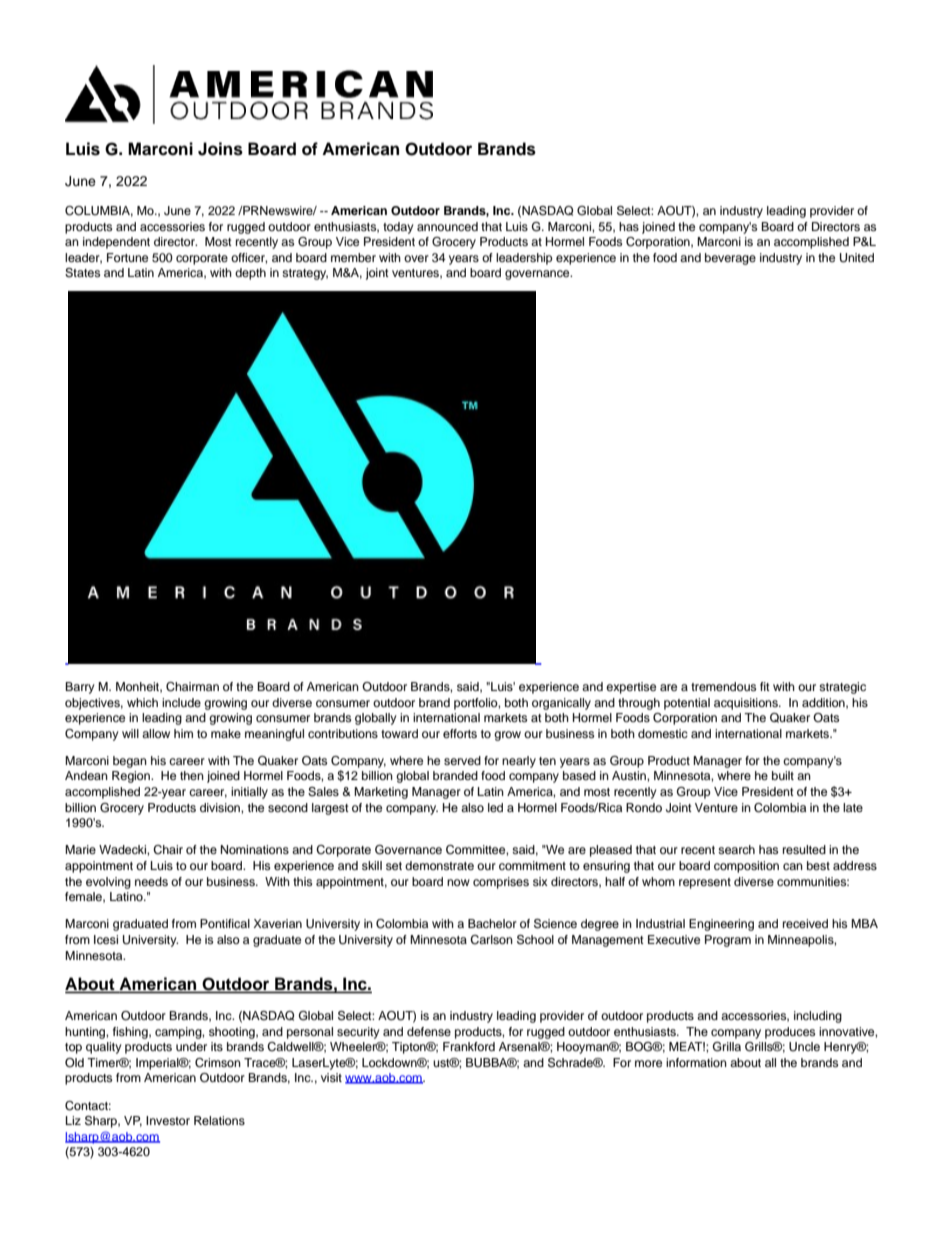 The image size is (952, 1233). Describe the element at coordinates (730, 259) in the document. I see `beverage` at that location.
